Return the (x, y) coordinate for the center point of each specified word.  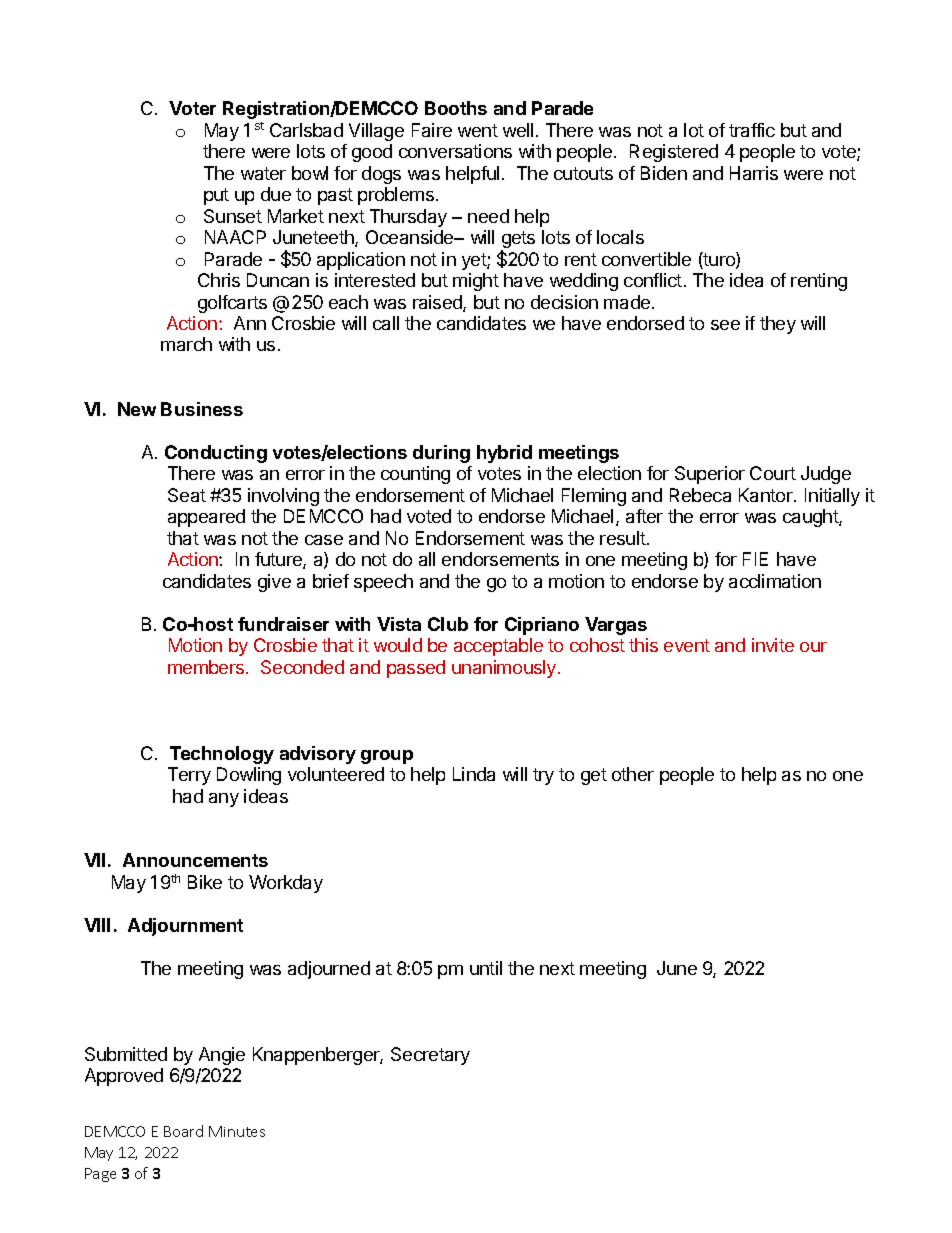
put (216, 196)
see (725, 325)
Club (448, 624)
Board (183, 1131)
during (441, 454)
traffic (752, 130)
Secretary (430, 1056)
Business (202, 409)
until (486, 968)
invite (773, 645)
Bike (205, 882)
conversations (455, 151)
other (633, 774)
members (207, 667)
